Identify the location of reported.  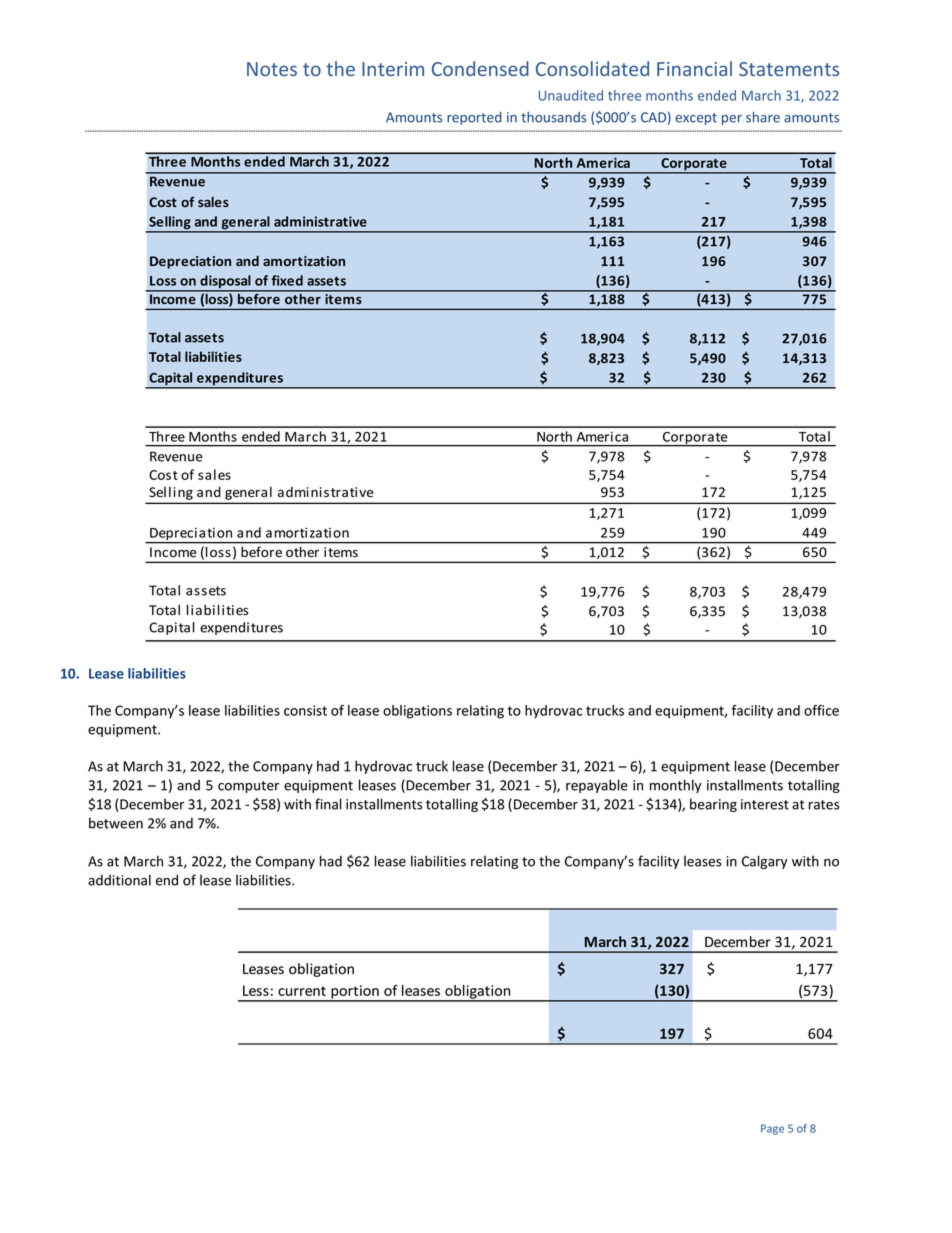
(474, 118).
